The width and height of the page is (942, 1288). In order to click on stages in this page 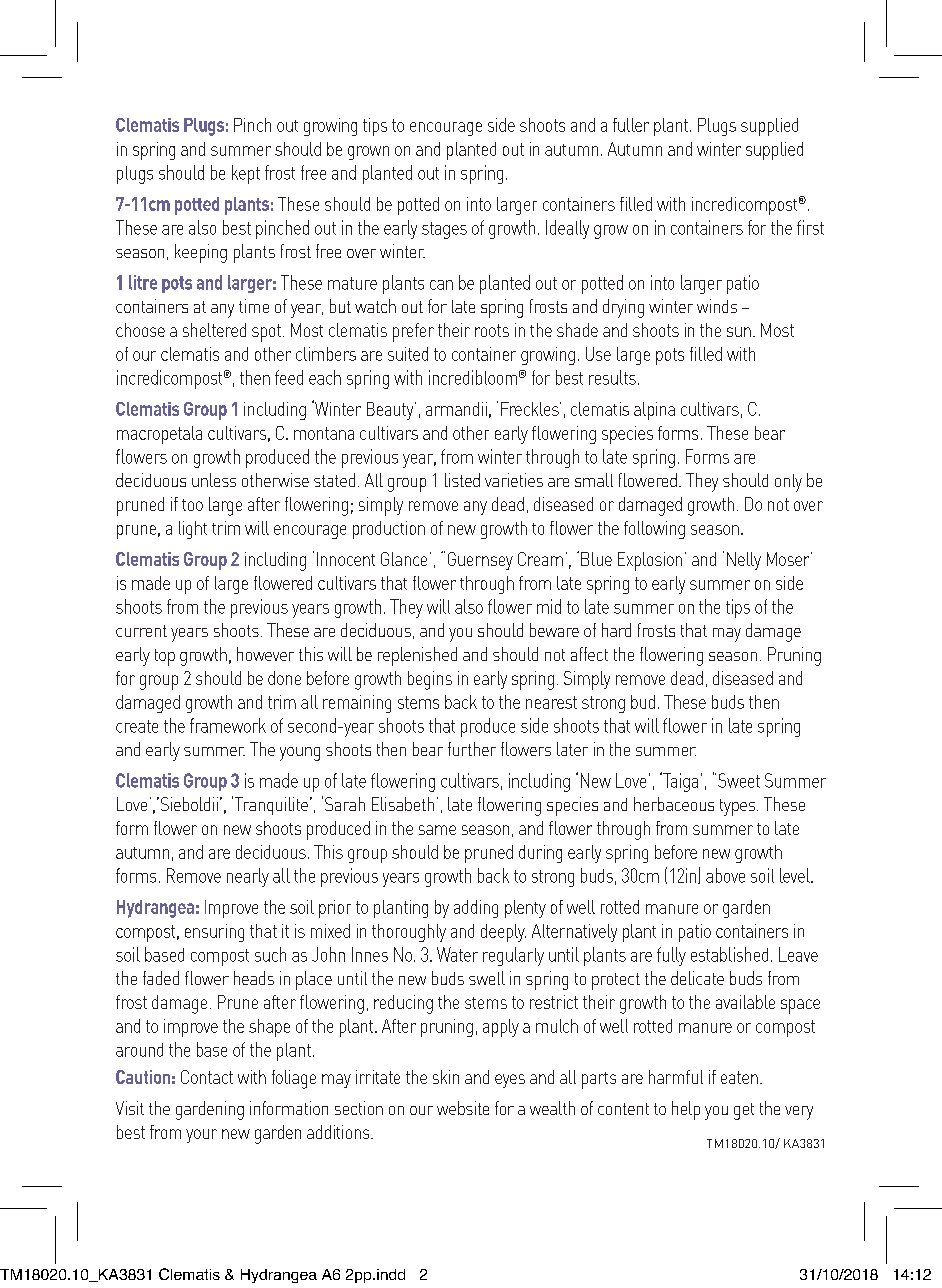, I will do `click(444, 230)`.
